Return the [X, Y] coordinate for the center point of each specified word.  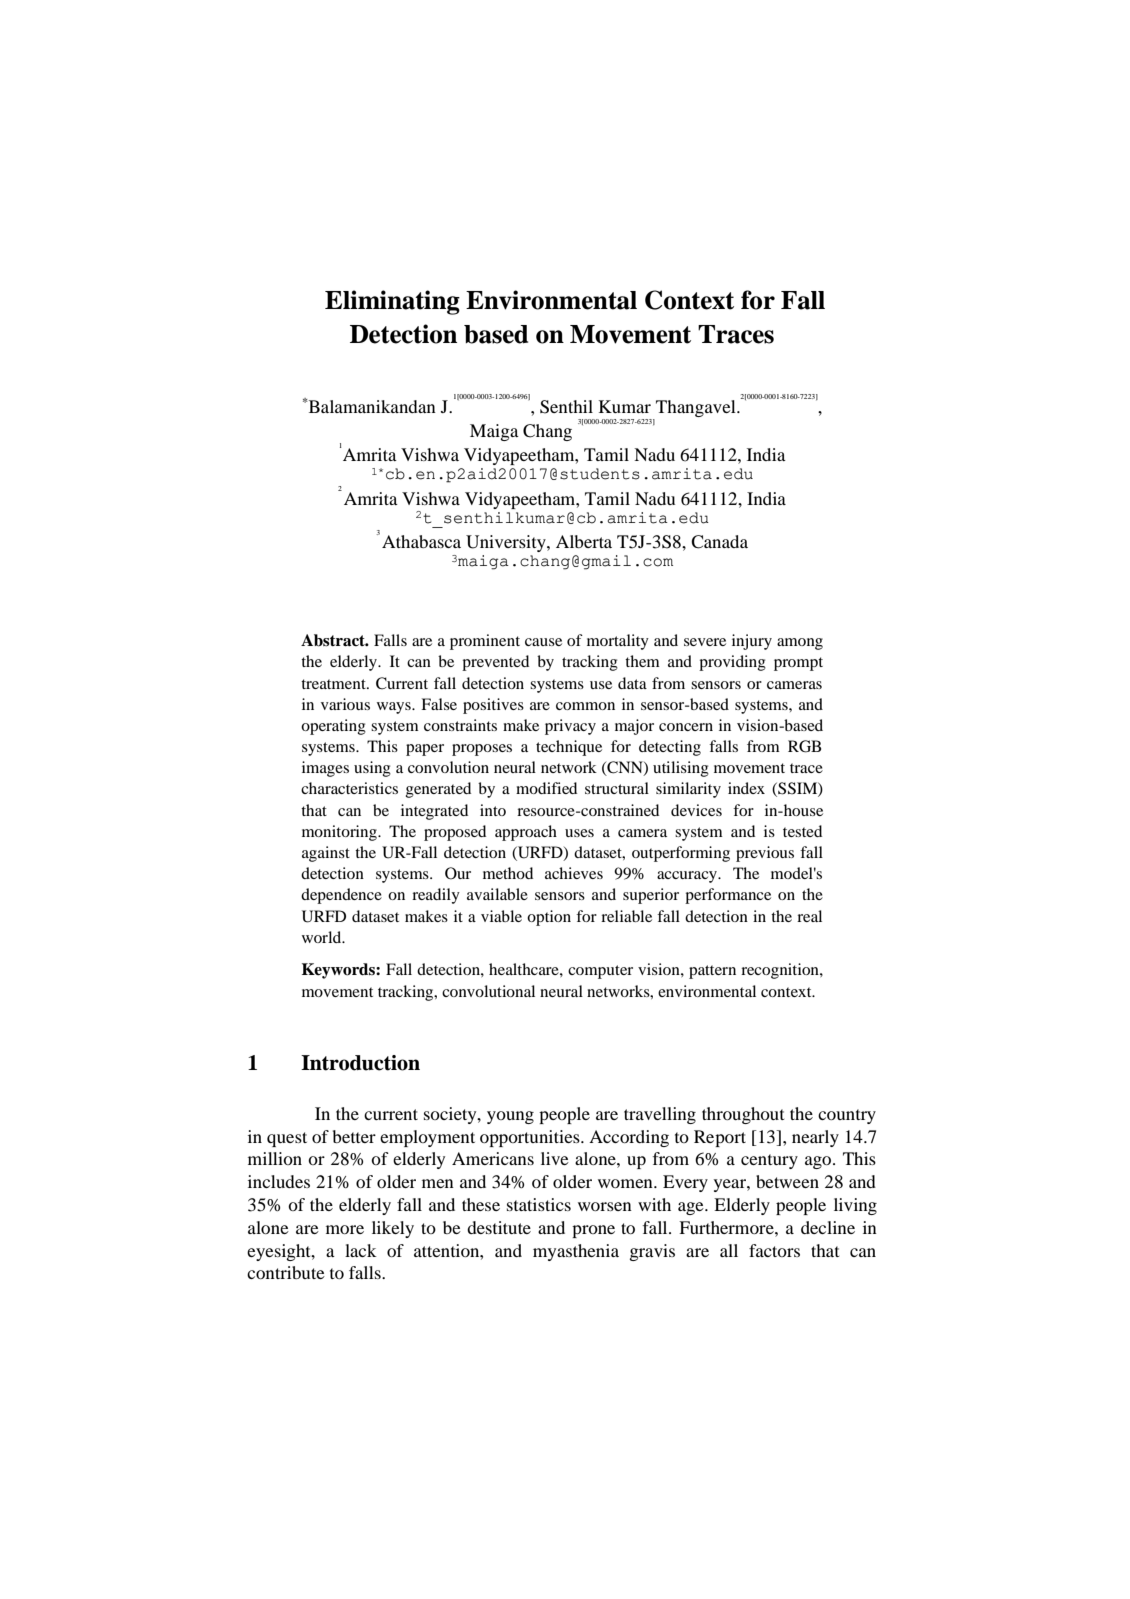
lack [361, 1250]
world [323, 937]
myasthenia [576, 1252]
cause [543, 642]
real [809, 916]
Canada [719, 542]
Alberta [584, 541]
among [800, 644]
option [549, 918]
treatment [334, 684]
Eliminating [392, 302]
